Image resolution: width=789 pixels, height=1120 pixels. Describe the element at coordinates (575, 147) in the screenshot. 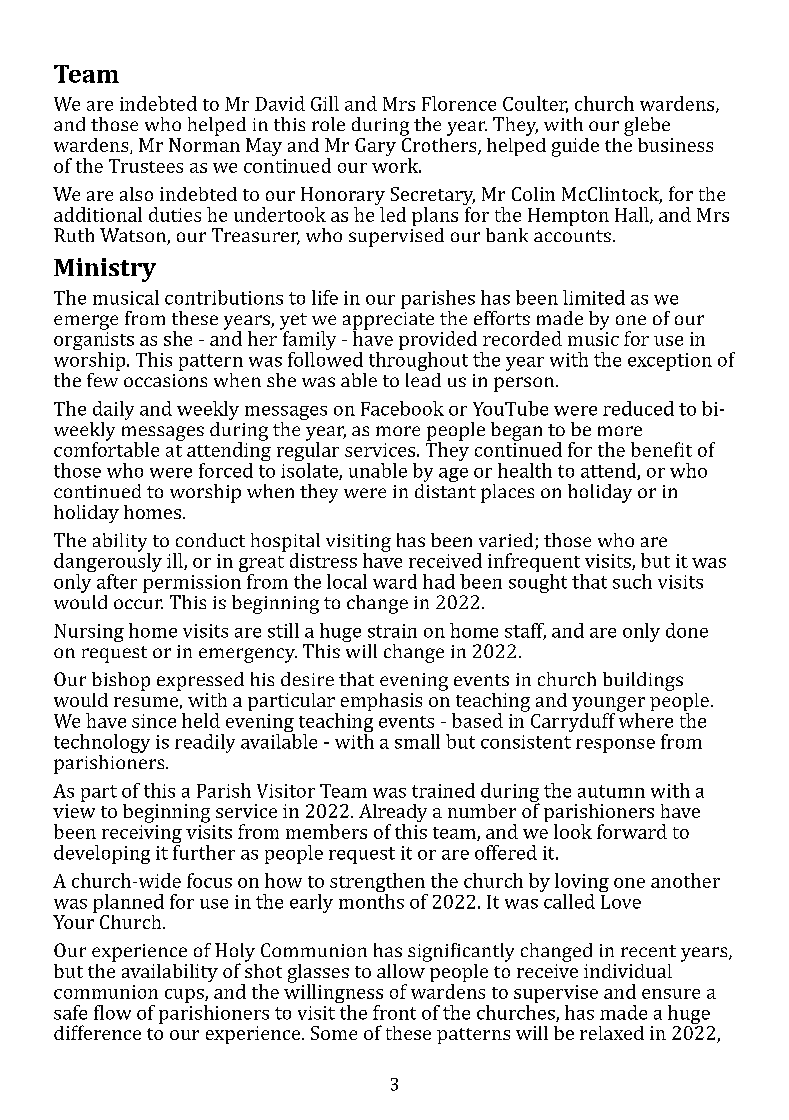

I see `guide` at that location.
